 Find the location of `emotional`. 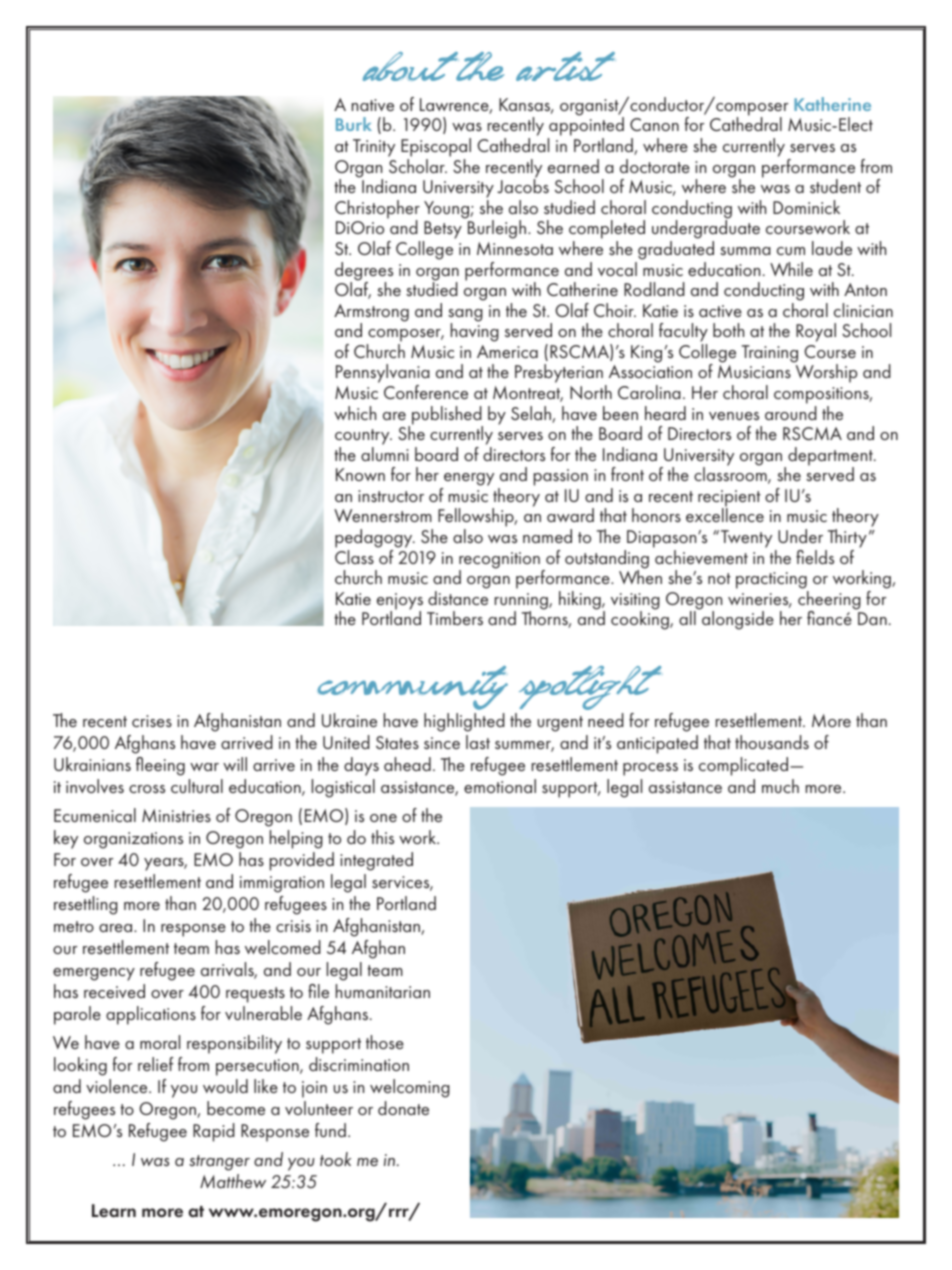

emotional is located at coordinates (500, 786).
